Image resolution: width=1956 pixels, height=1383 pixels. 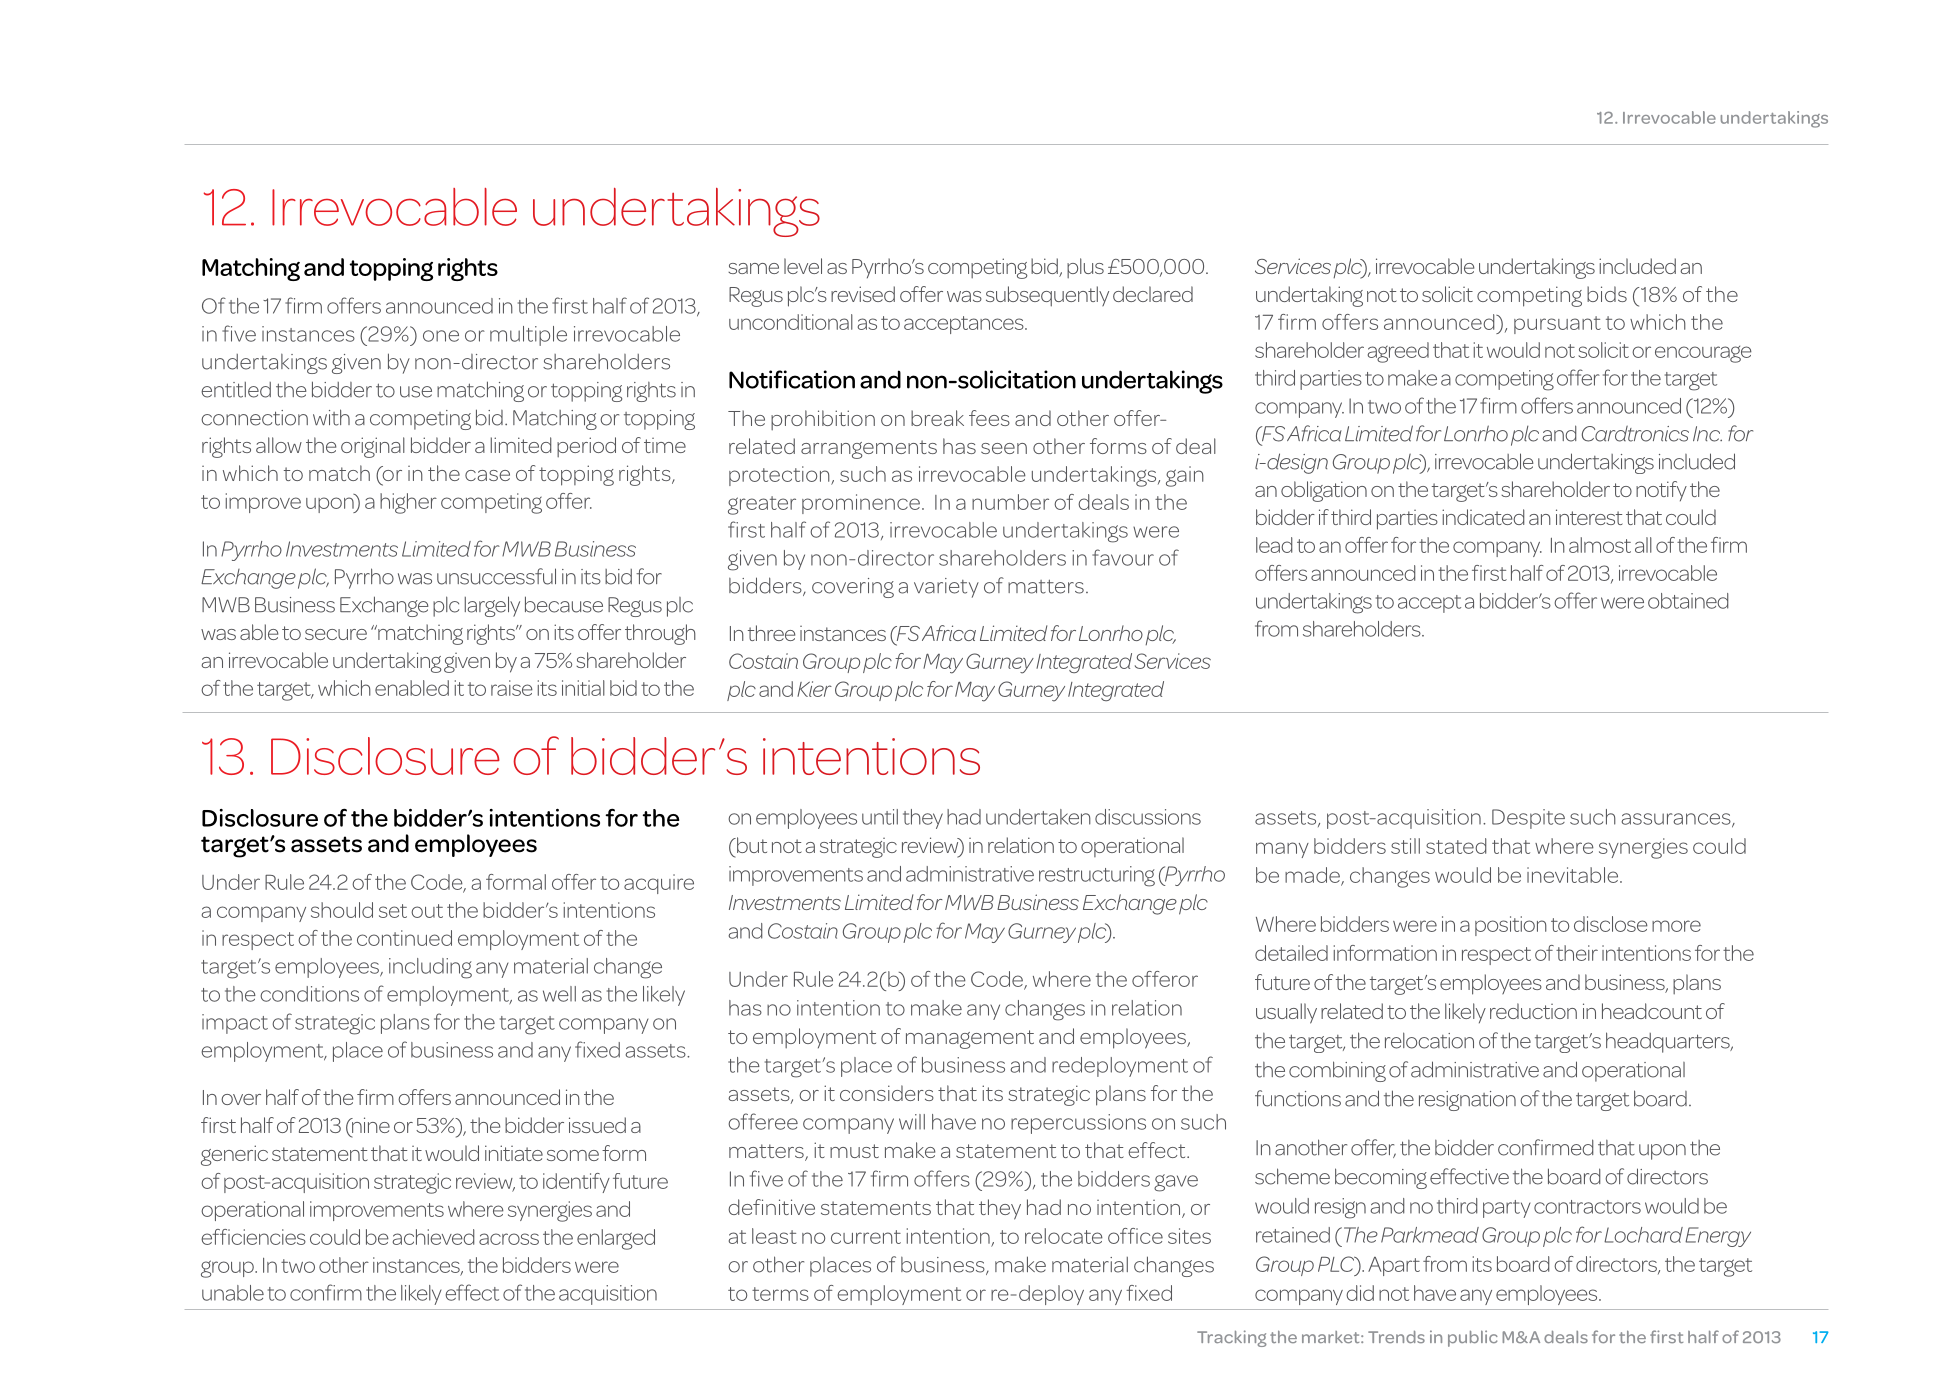 I want to click on subsequently, so click(x=1047, y=296).
